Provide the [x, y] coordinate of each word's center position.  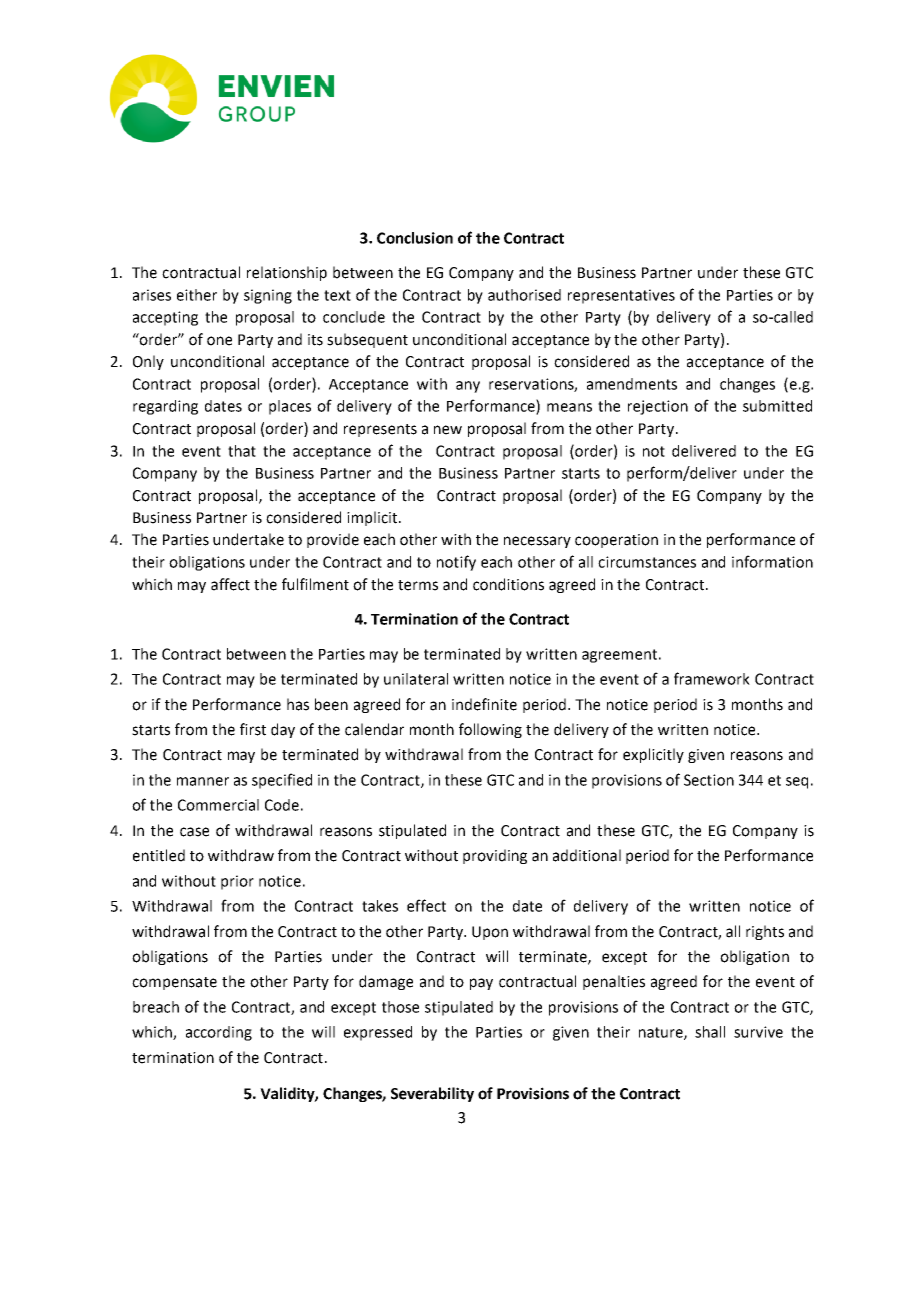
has [298, 704]
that [242, 451]
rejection [658, 407]
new [448, 430]
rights [765, 932]
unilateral [416, 679]
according [219, 1033]
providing [495, 856]
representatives [621, 296]
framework [712, 678]
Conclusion [415, 238]
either [197, 295]
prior [237, 882]
